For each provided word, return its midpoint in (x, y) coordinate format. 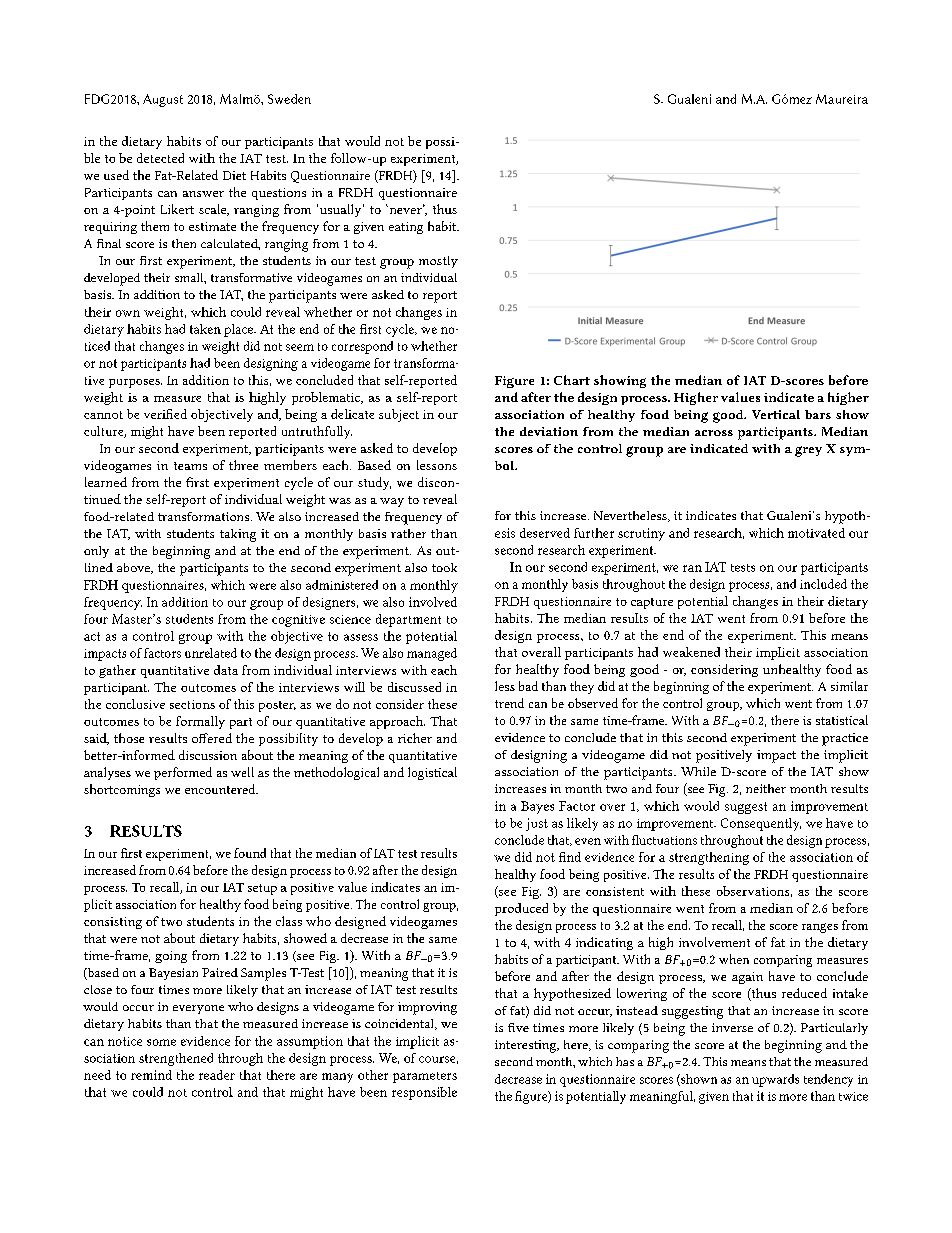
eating (406, 228)
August (163, 100)
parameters (425, 1077)
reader (217, 1075)
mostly (438, 262)
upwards (775, 1080)
